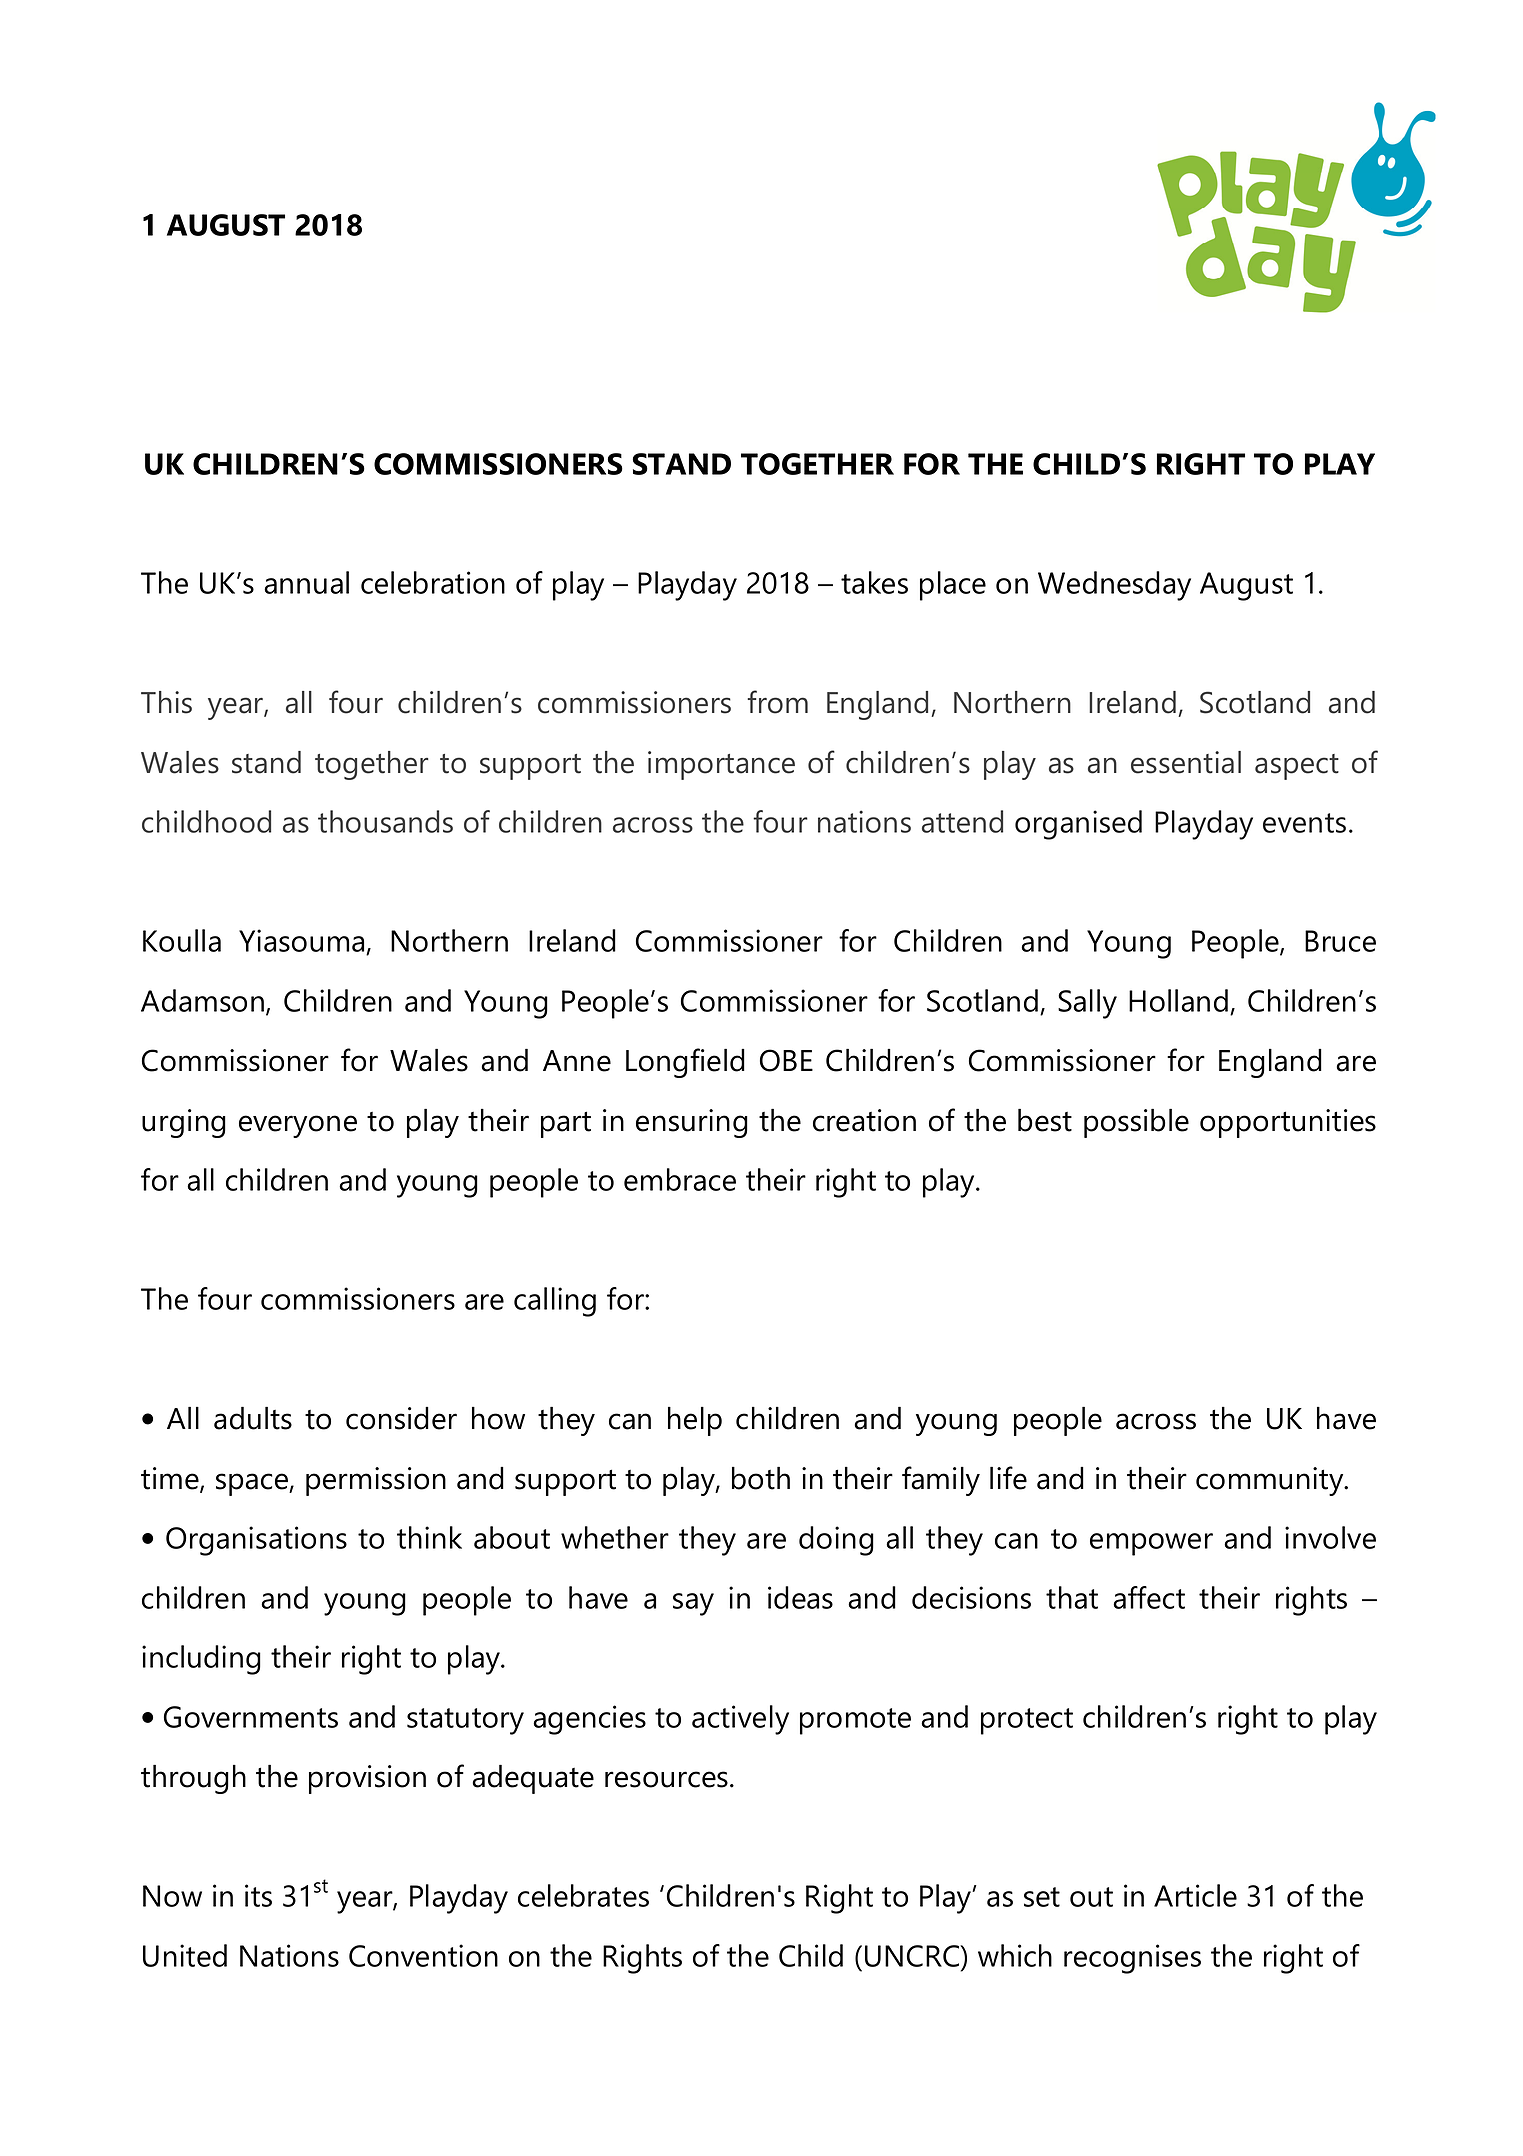 The image size is (1523, 2156). I want to click on from, so click(778, 702).
